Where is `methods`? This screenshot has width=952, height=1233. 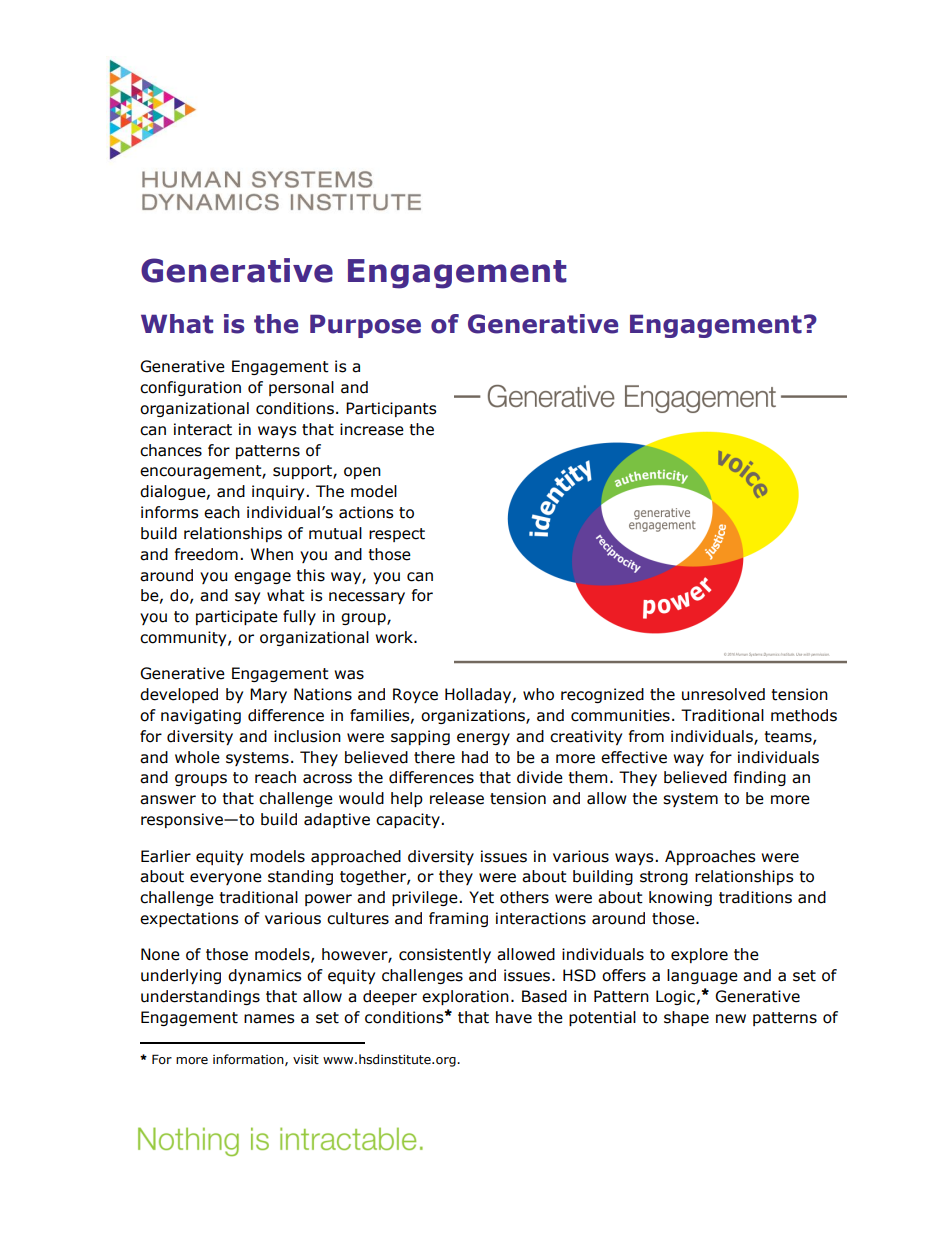
methods is located at coordinates (804, 715).
